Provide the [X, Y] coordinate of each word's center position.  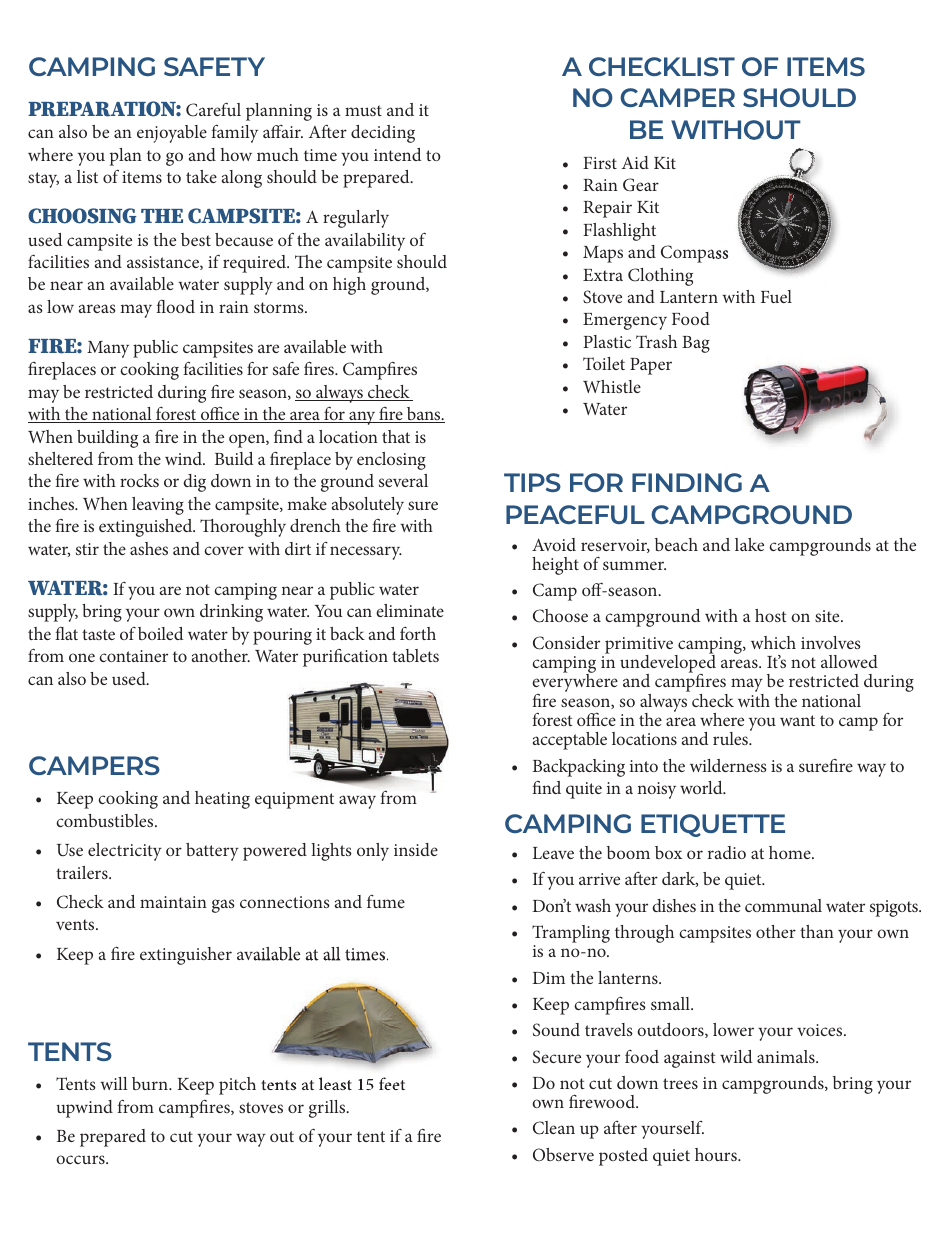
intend [397, 154]
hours [717, 1154]
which [773, 642]
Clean [554, 1128]
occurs [81, 1159]
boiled [160, 633]
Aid [635, 162]
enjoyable [172, 134]
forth [418, 633]
